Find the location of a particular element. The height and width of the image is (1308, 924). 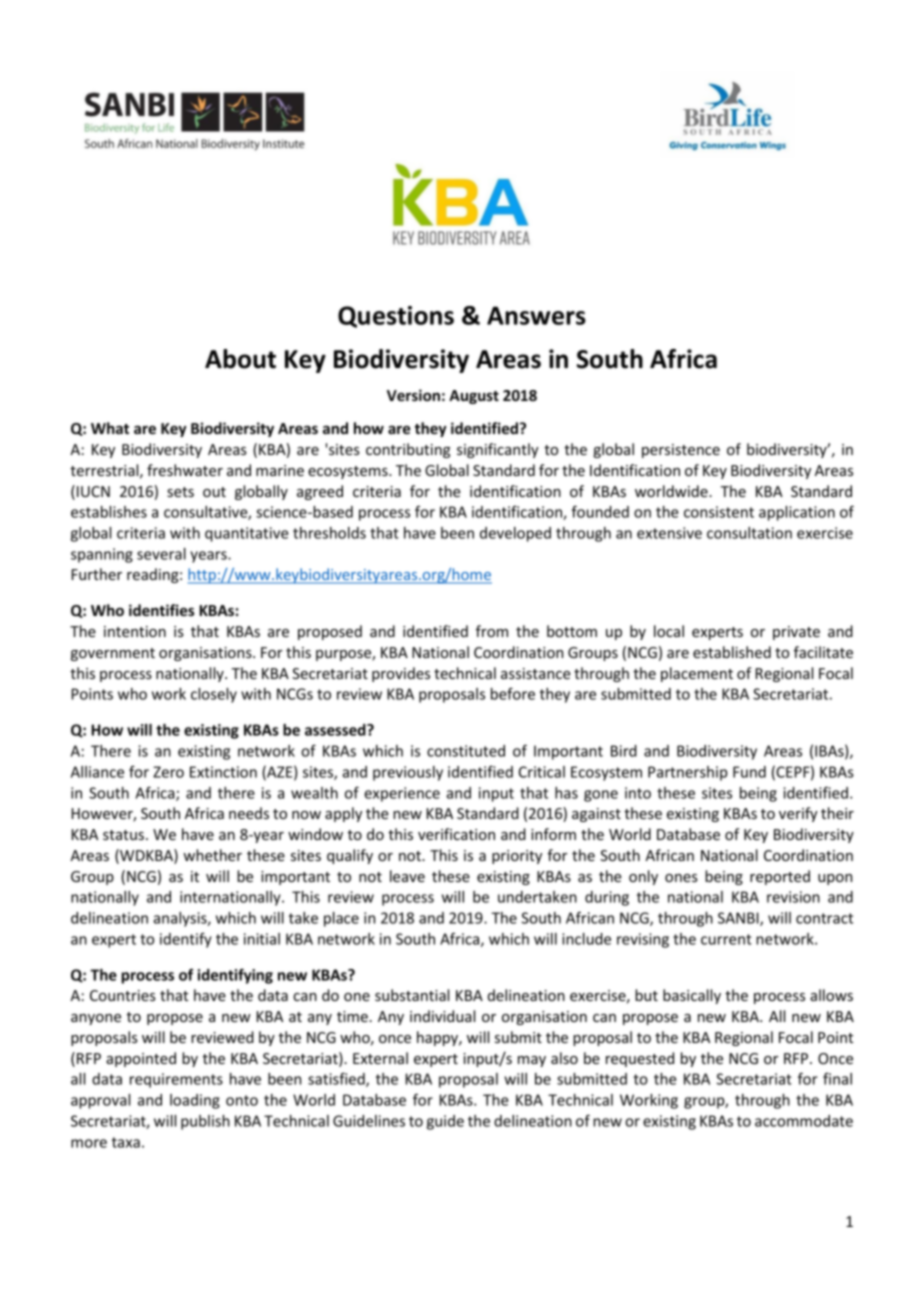

About is located at coordinates (240, 359).
